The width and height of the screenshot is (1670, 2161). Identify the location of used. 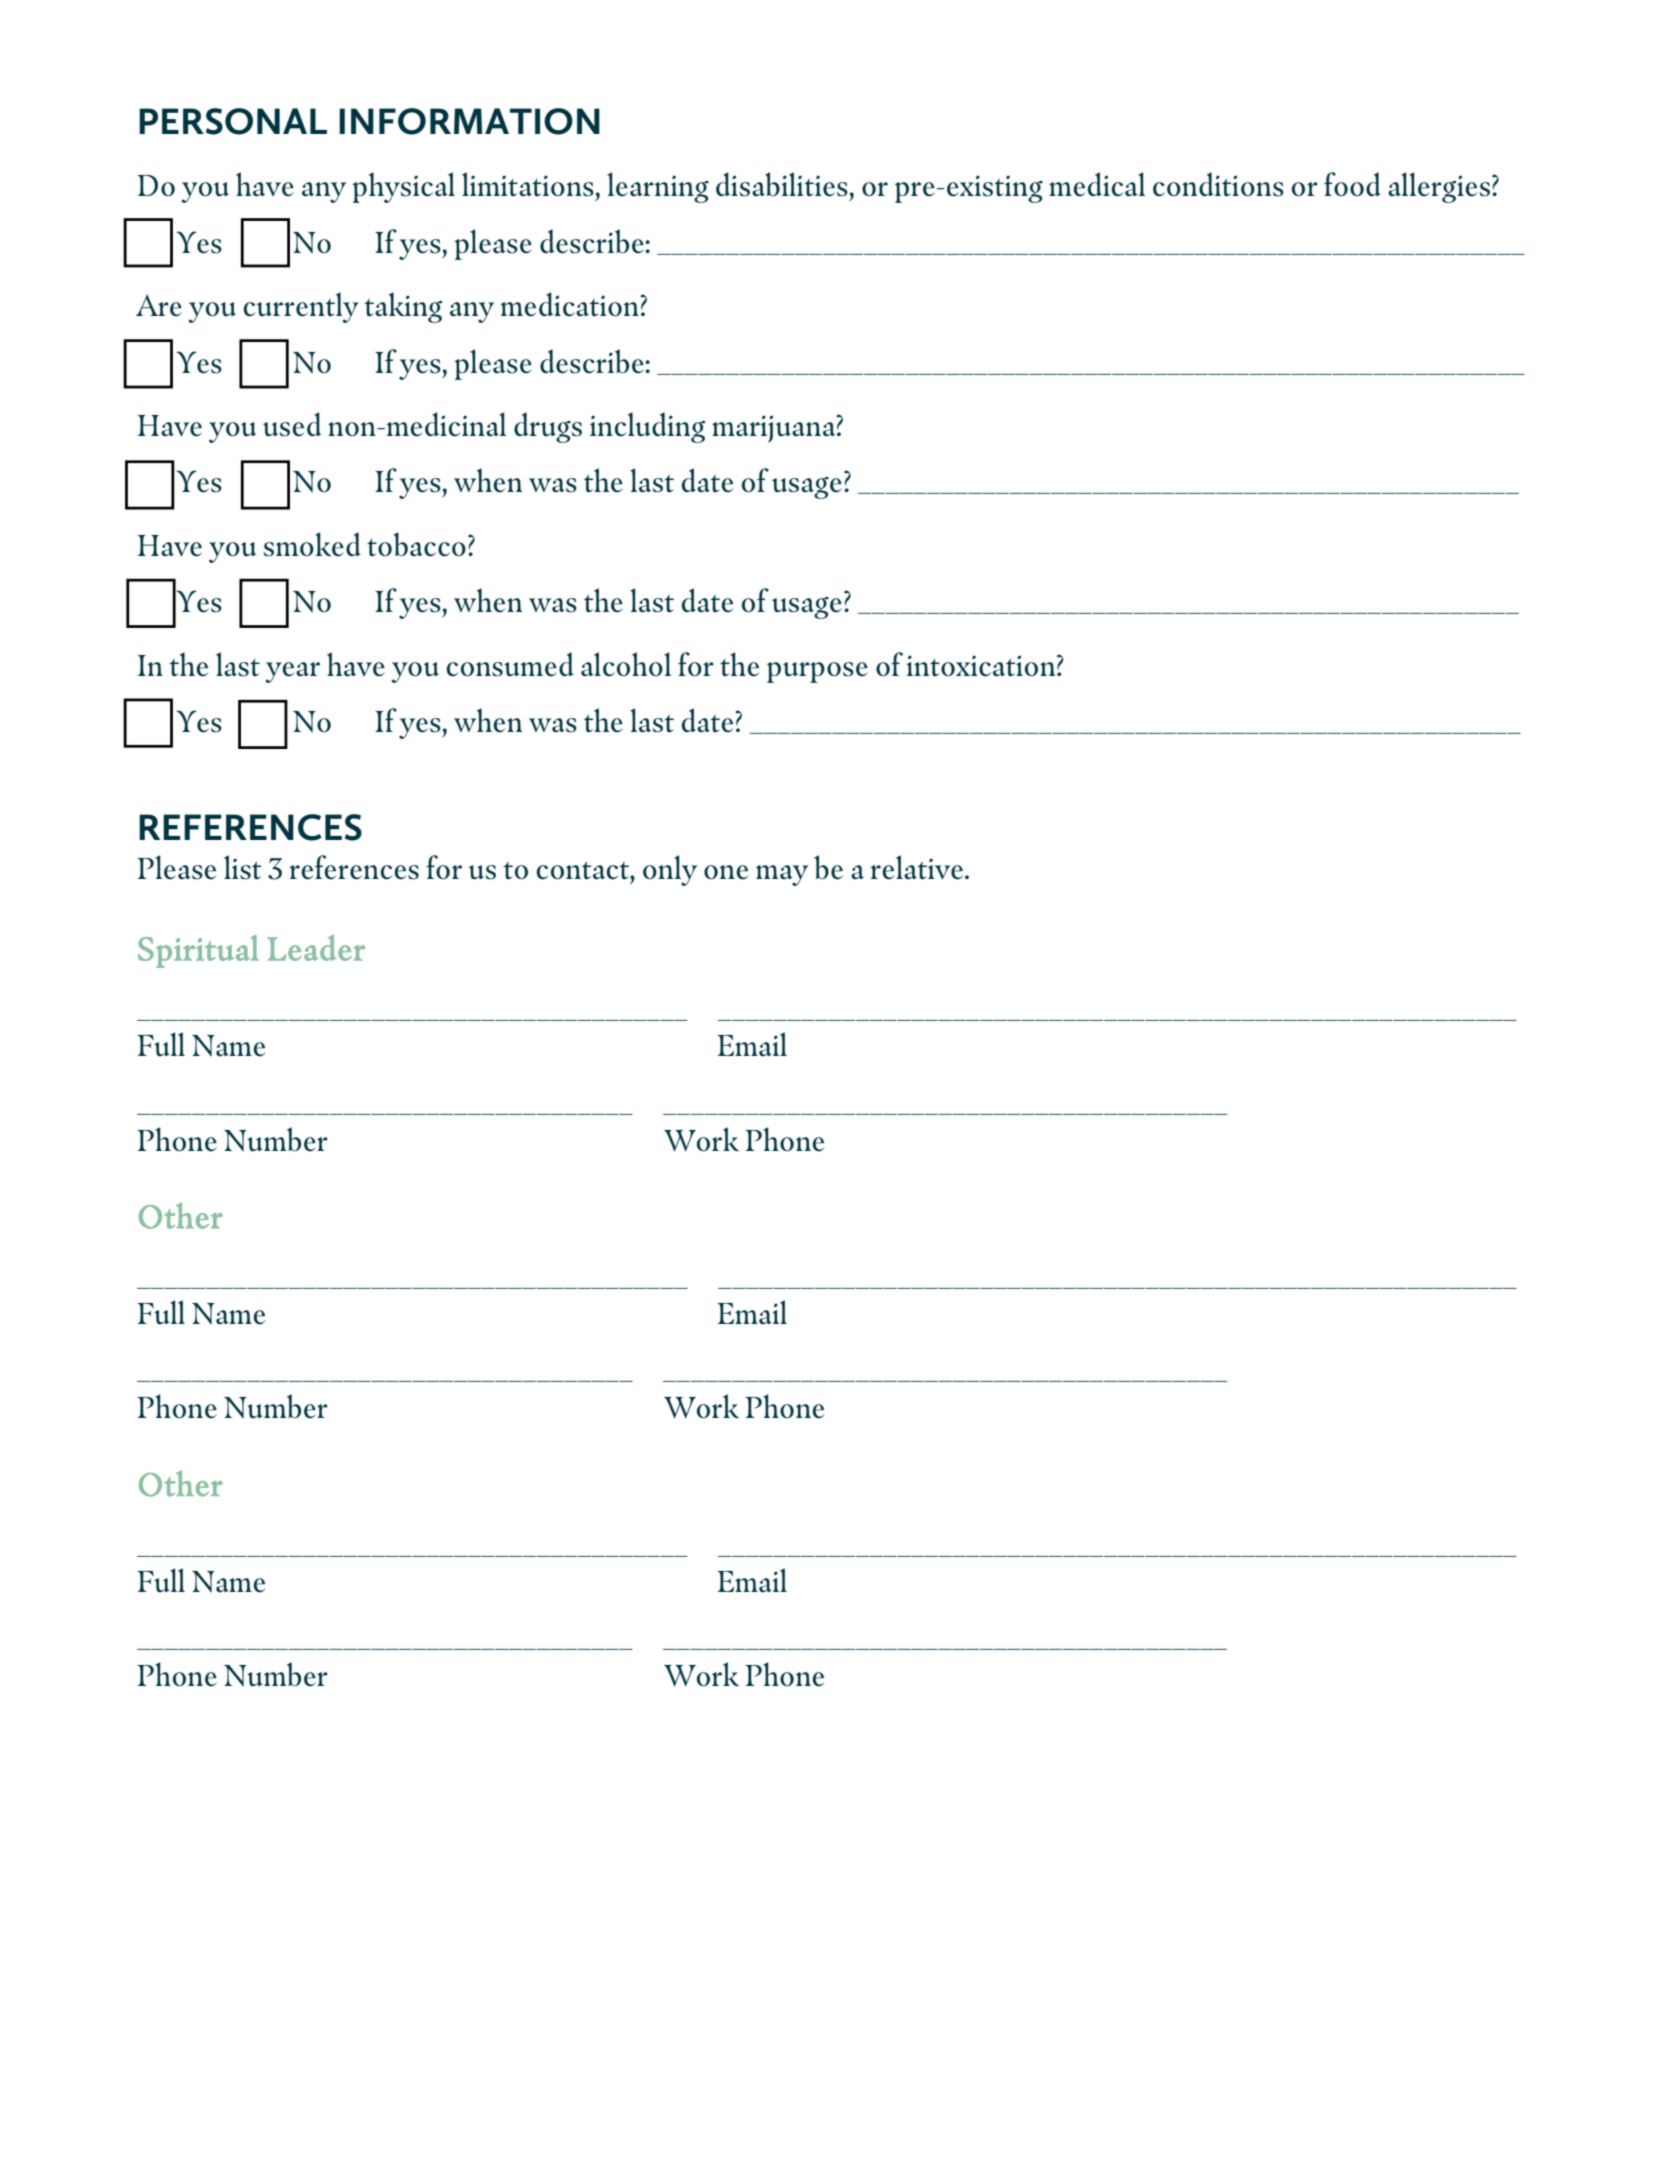
(292, 424).
